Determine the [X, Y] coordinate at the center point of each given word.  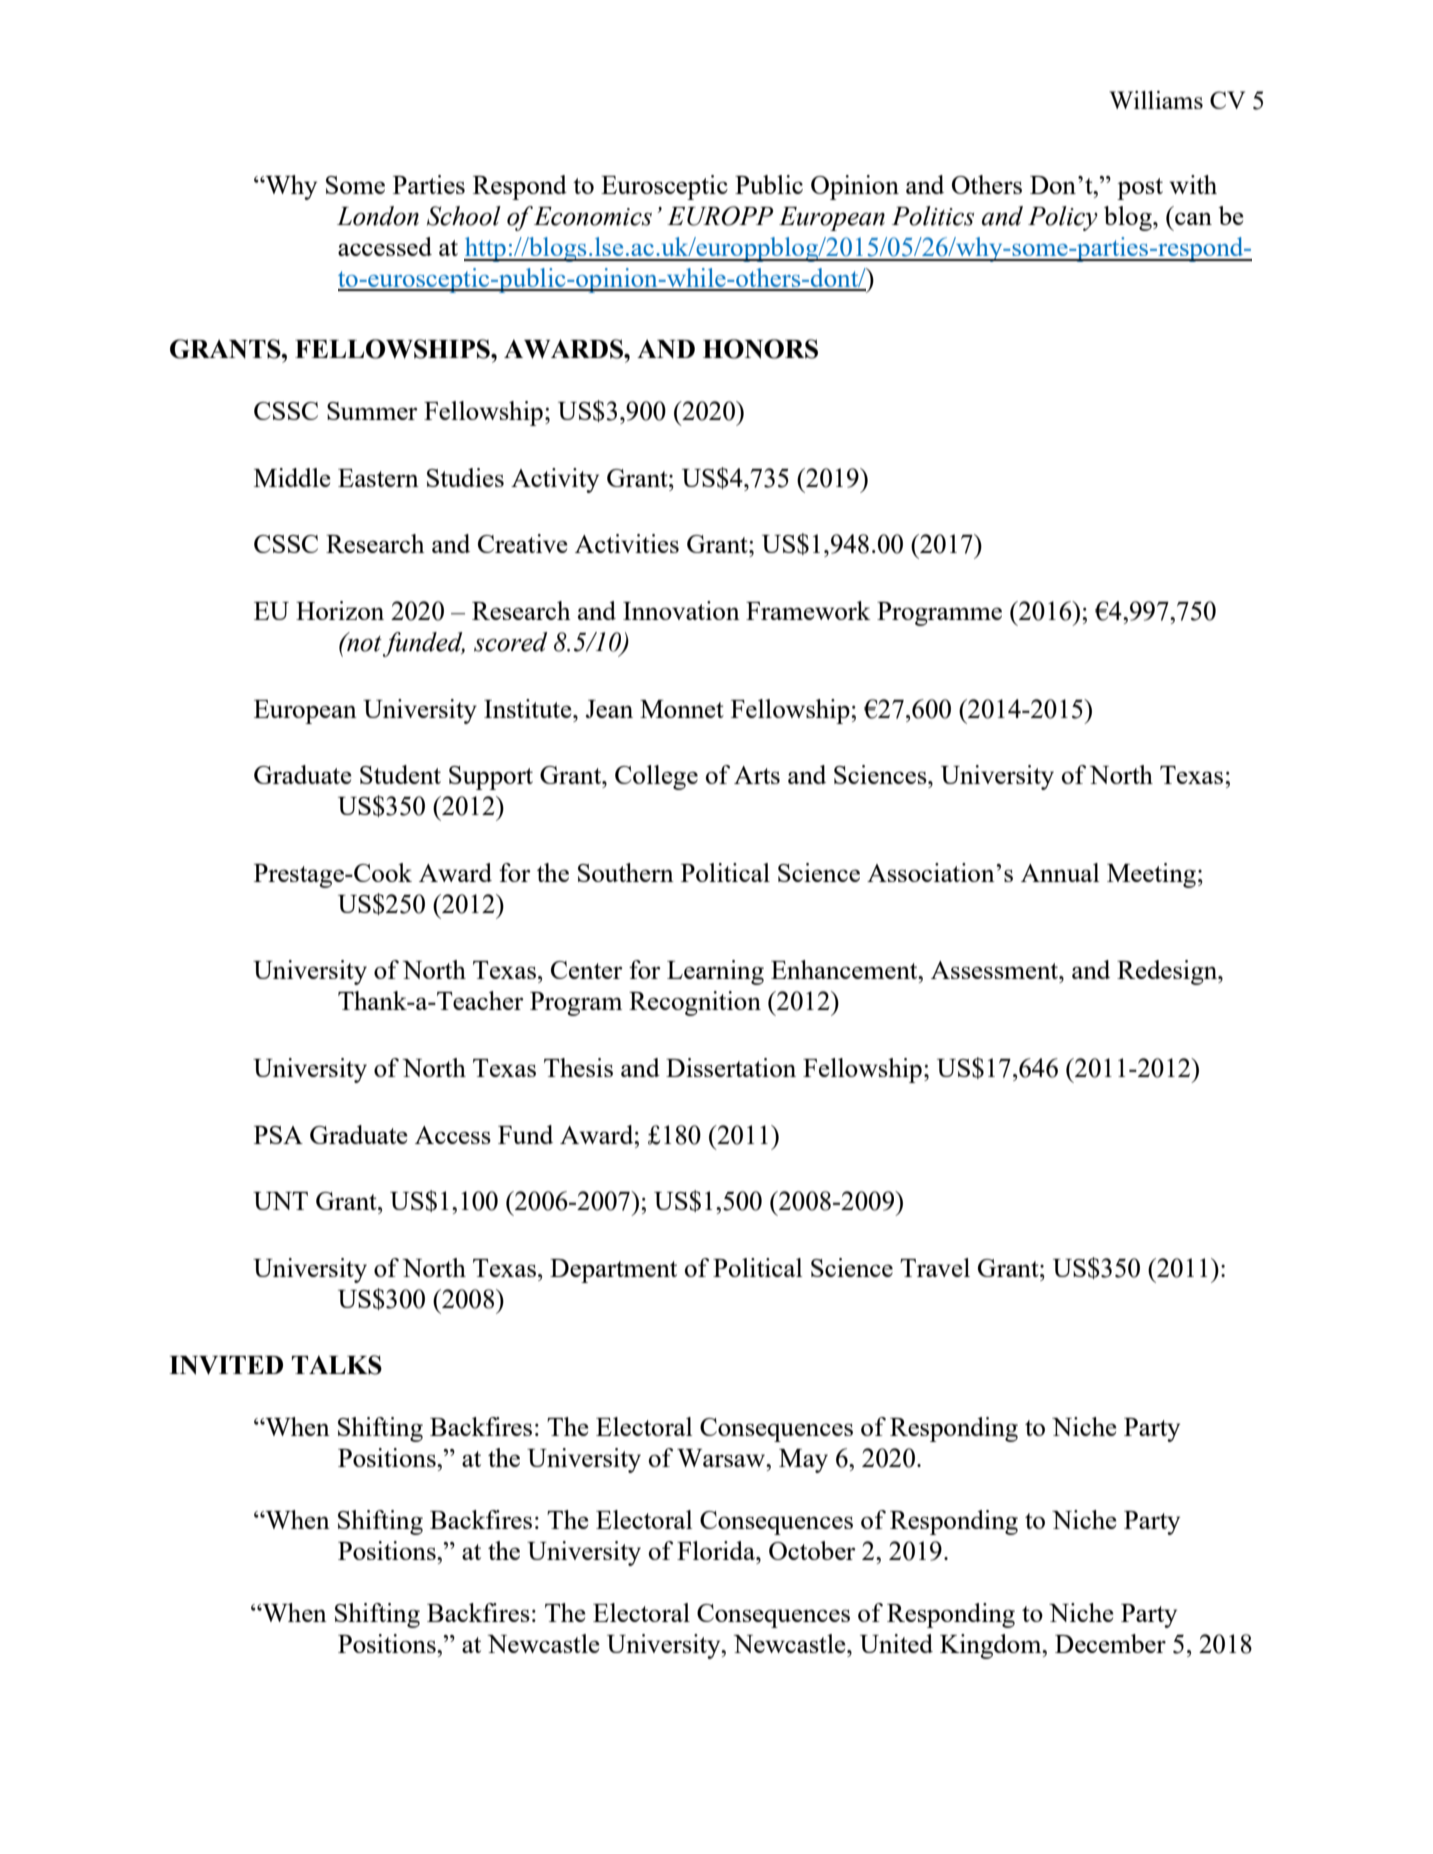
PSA [278, 1135]
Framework [808, 610]
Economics [593, 216]
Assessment [996, 970]
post [1140, 189]
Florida [717, 1550]
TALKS [337, 1365]
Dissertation [731, 1067]
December [1110, 1643]
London [378, 216]
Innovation [681, 610]
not [363, 642]
